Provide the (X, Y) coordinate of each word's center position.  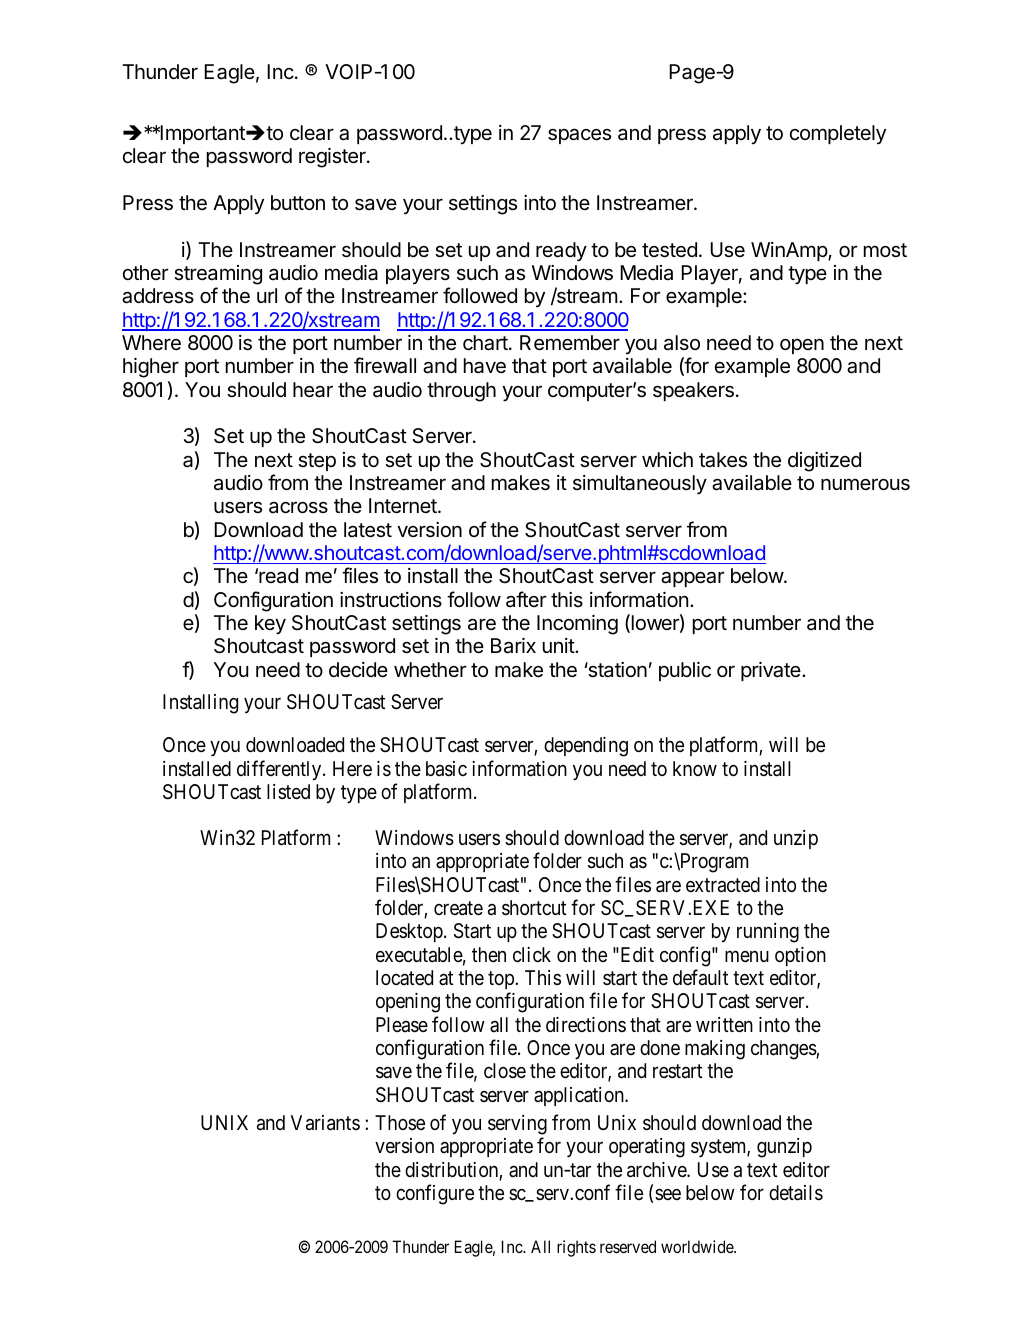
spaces (579, 136)
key (270, 625)
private (772, 671)
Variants (325, 1123)
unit (559, 645)
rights (576, 1248)
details (796, 1193)
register (333, 158)
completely (838, 134)
